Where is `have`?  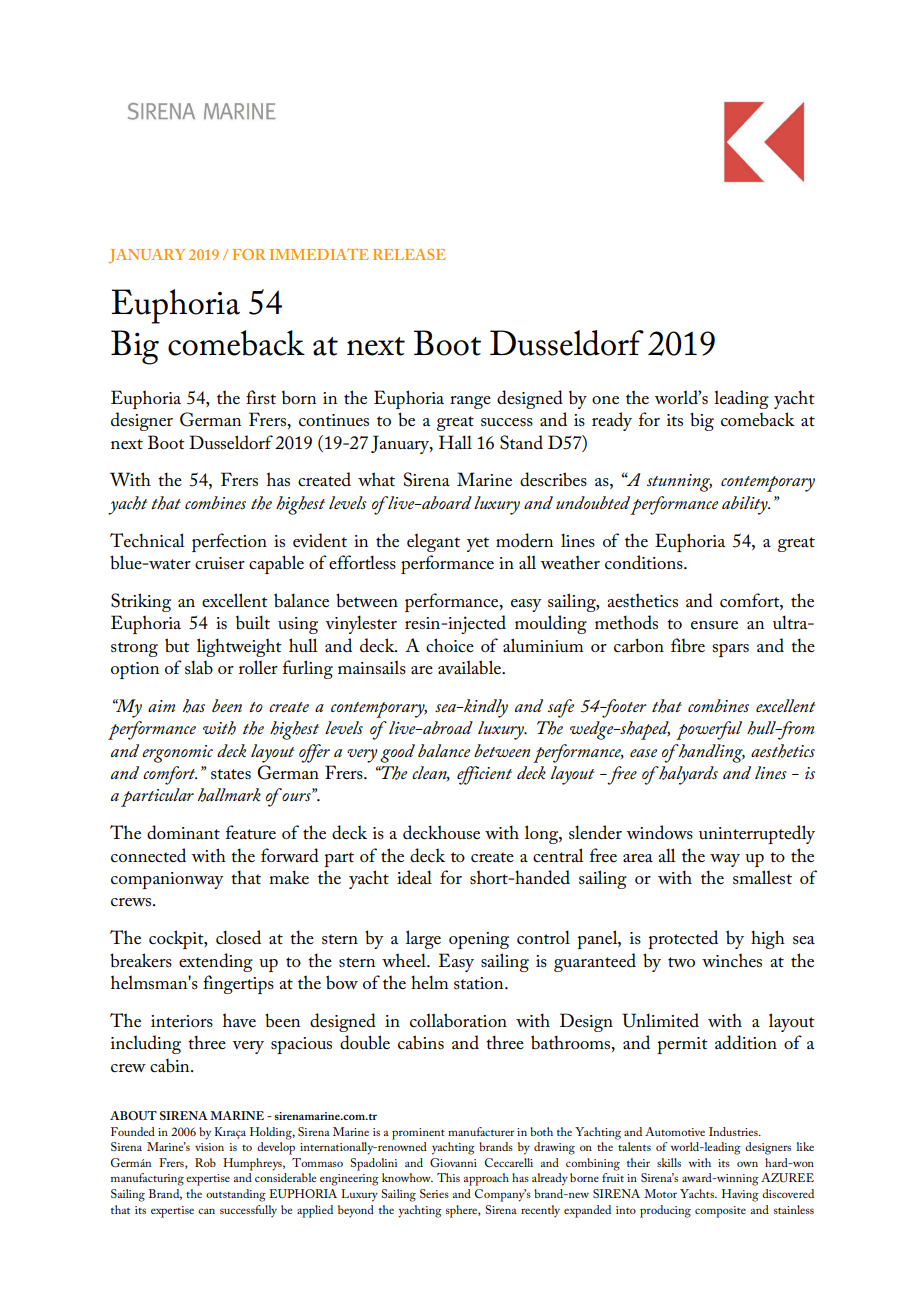 have is located at coordinates (239, 1020).
